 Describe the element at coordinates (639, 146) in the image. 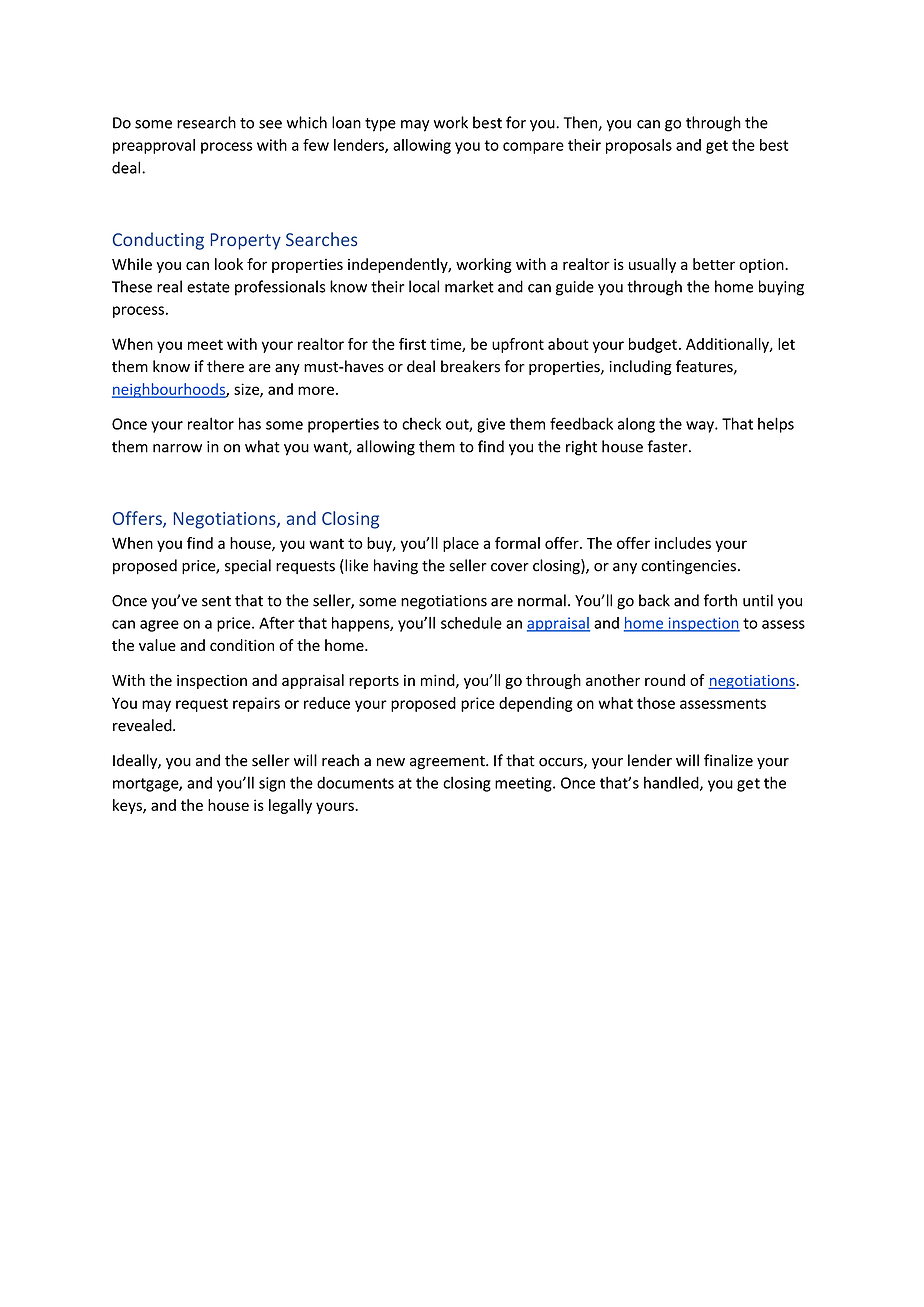

I see `proposals` at that location.
